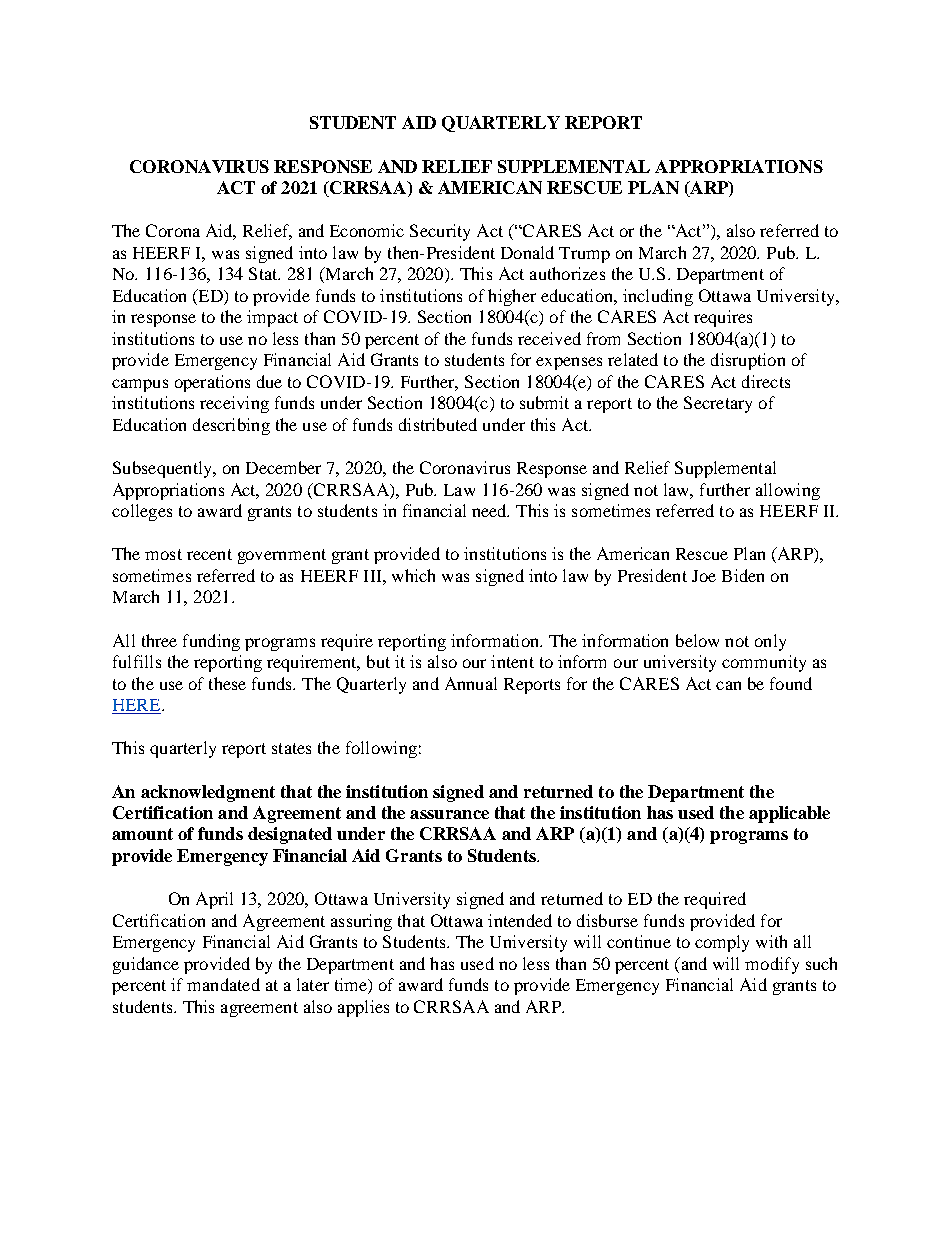  I want to click on found, so click(791, 683).
